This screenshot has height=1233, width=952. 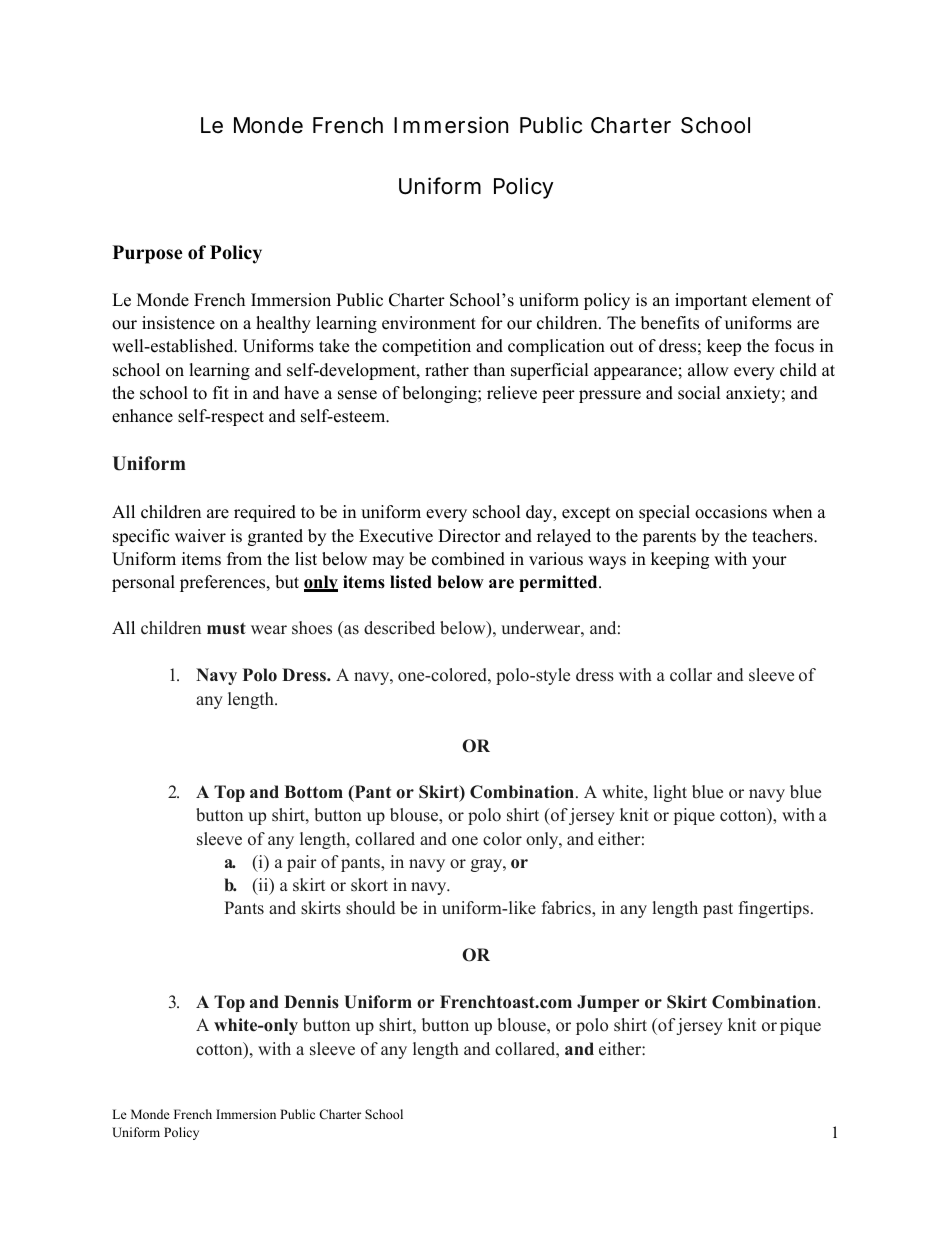 What do you see at coordinates (429, 323) in the screenshot?
I see `environment` at bounding box center [429, 323].
